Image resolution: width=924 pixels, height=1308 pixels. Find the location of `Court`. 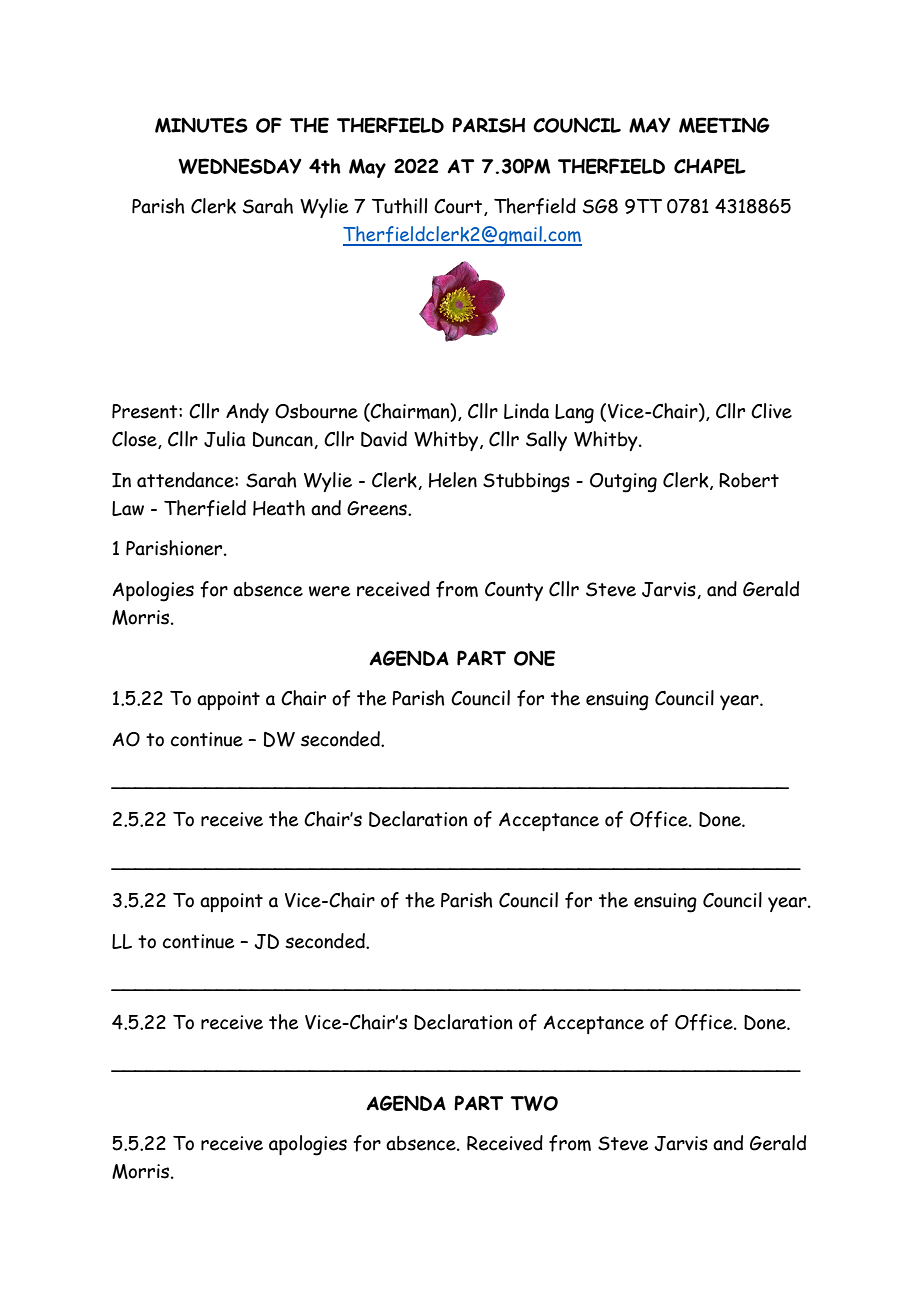

Court is located at coordinates (458, 206).
